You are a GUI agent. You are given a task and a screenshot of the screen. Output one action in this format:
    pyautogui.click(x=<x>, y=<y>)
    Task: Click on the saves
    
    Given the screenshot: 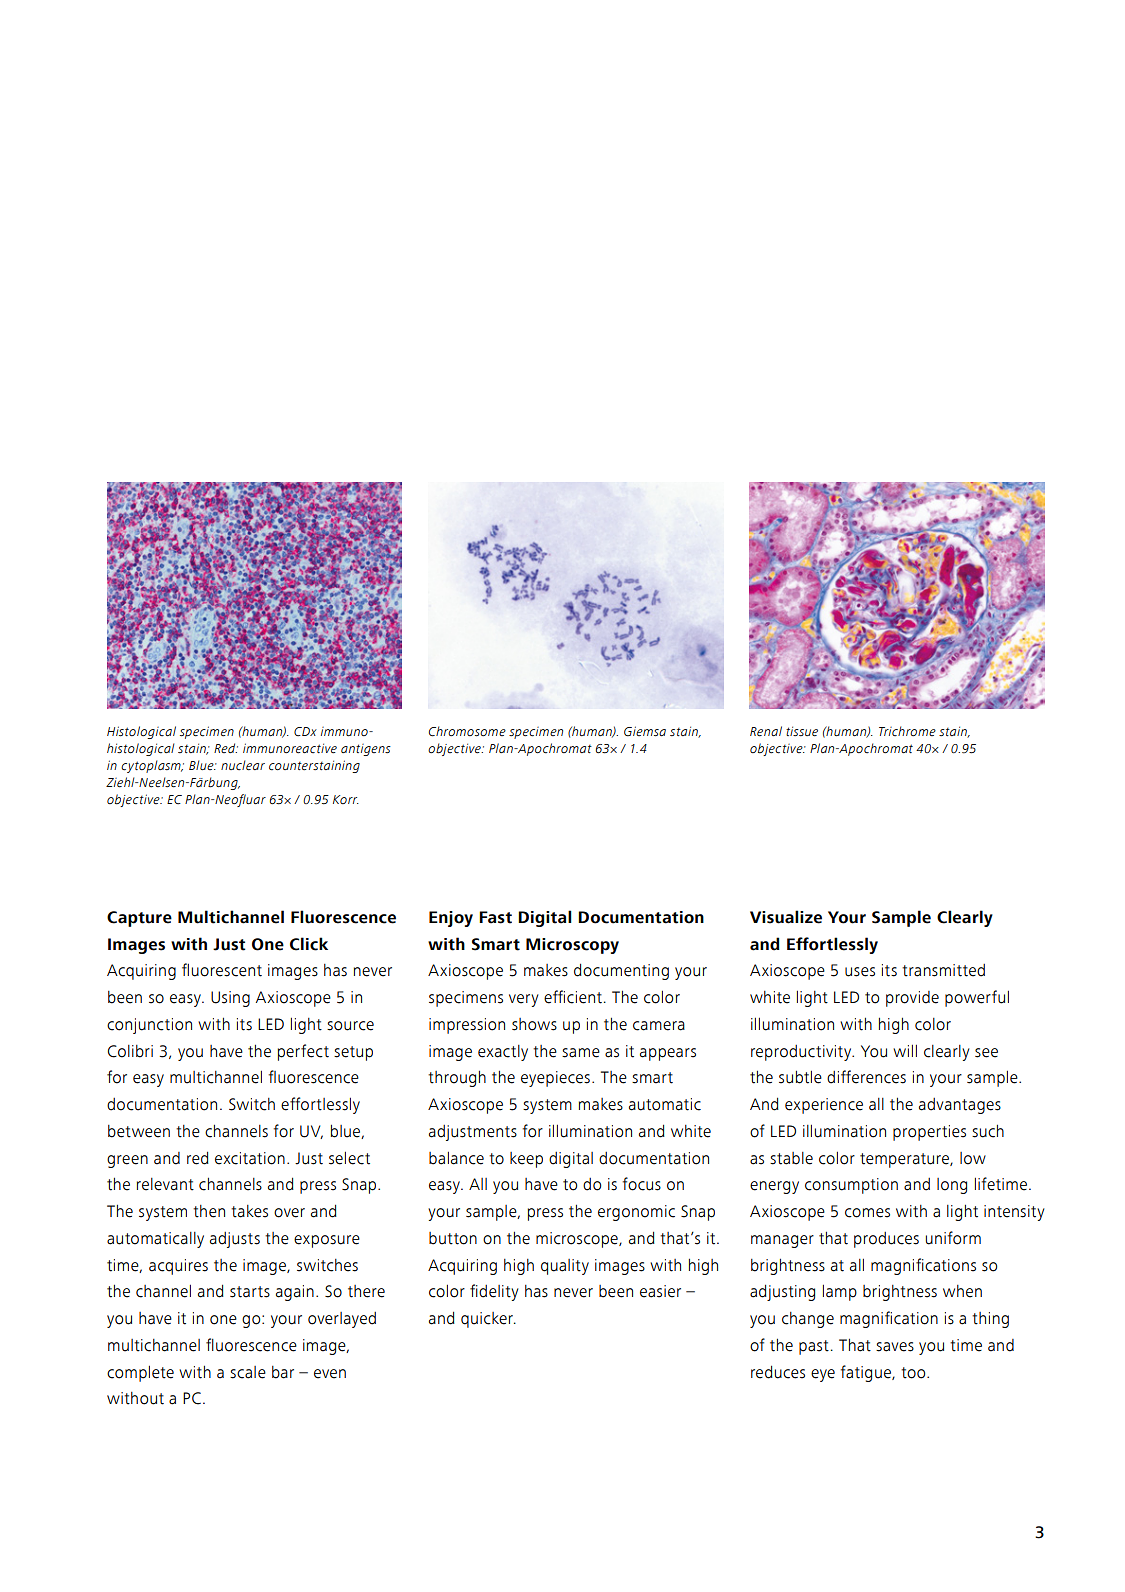 What is the action you would take?
    pyautogui.click(x=895, y=1347)
